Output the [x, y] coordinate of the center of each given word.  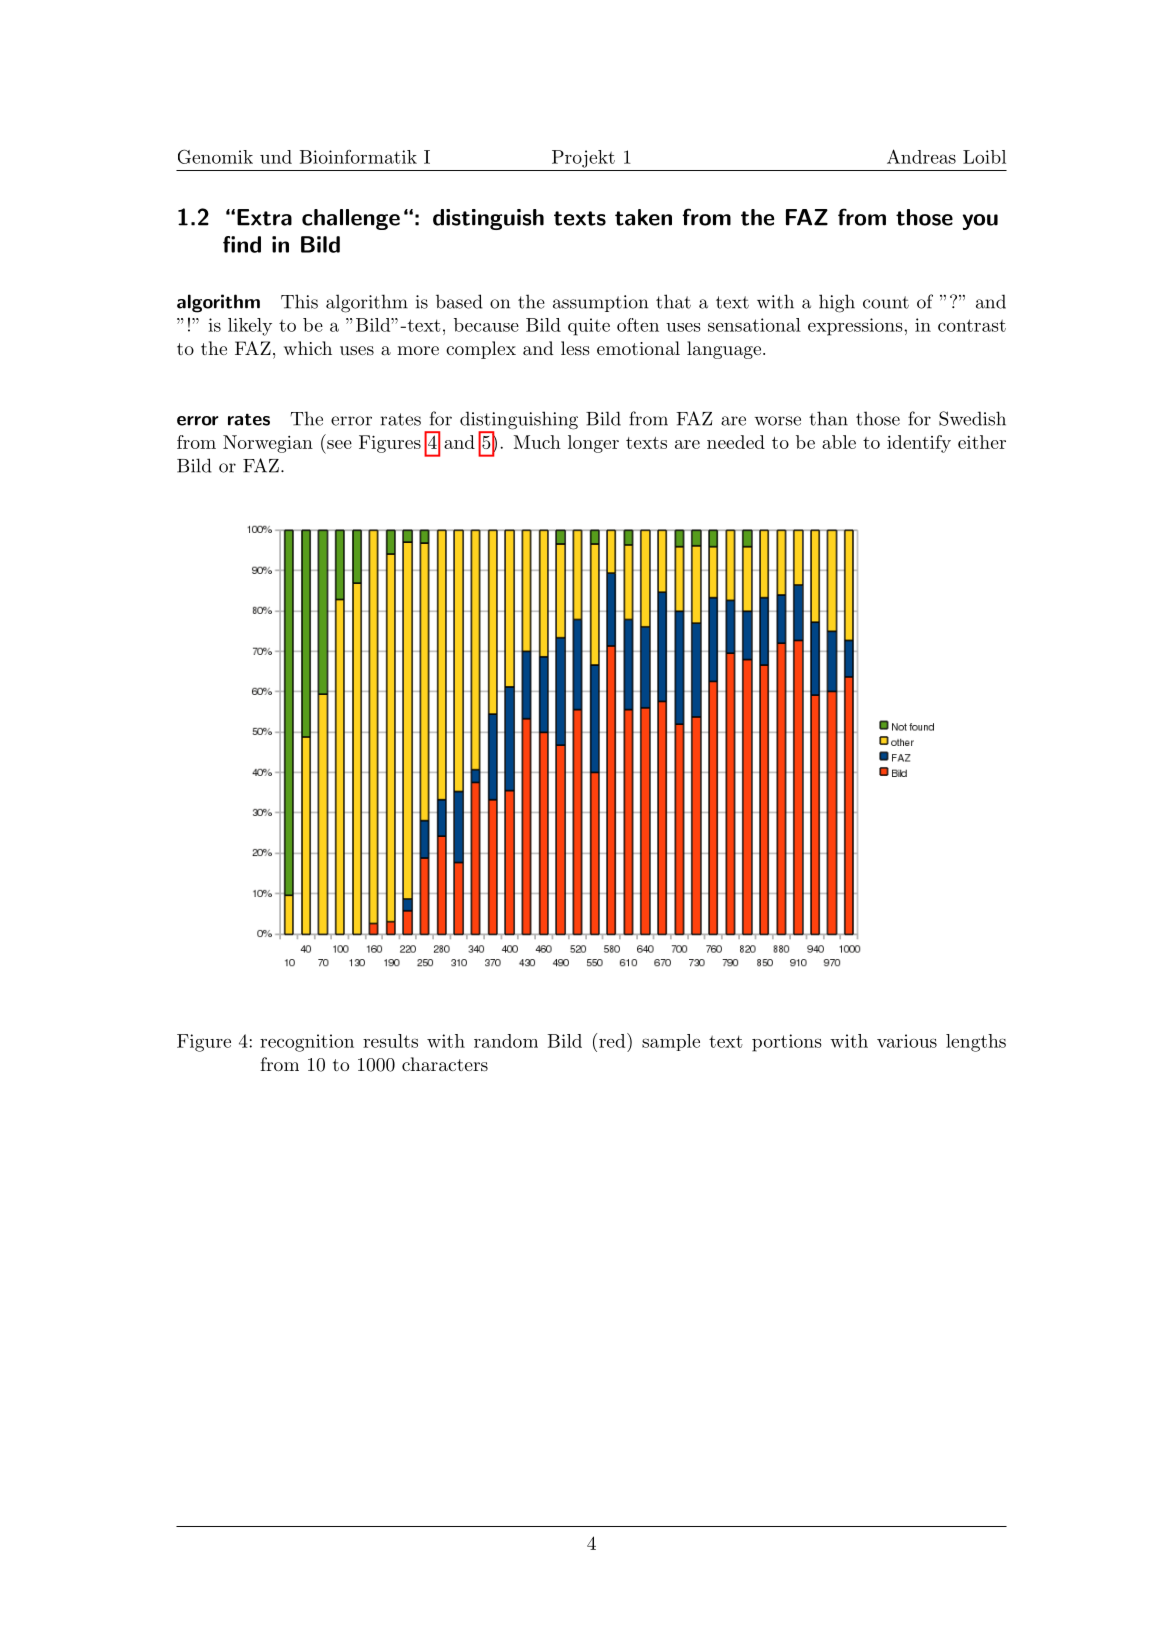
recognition [307, 1043]
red [610, 1040]
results [390, 1041]
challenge [351, 219]
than [828, 418]
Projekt [583, 159]
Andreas [921, 156]
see [339, 444]
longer [593, 444]
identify [919, 444]
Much [537, 442]
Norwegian [268, 444]
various [907, 1041]
